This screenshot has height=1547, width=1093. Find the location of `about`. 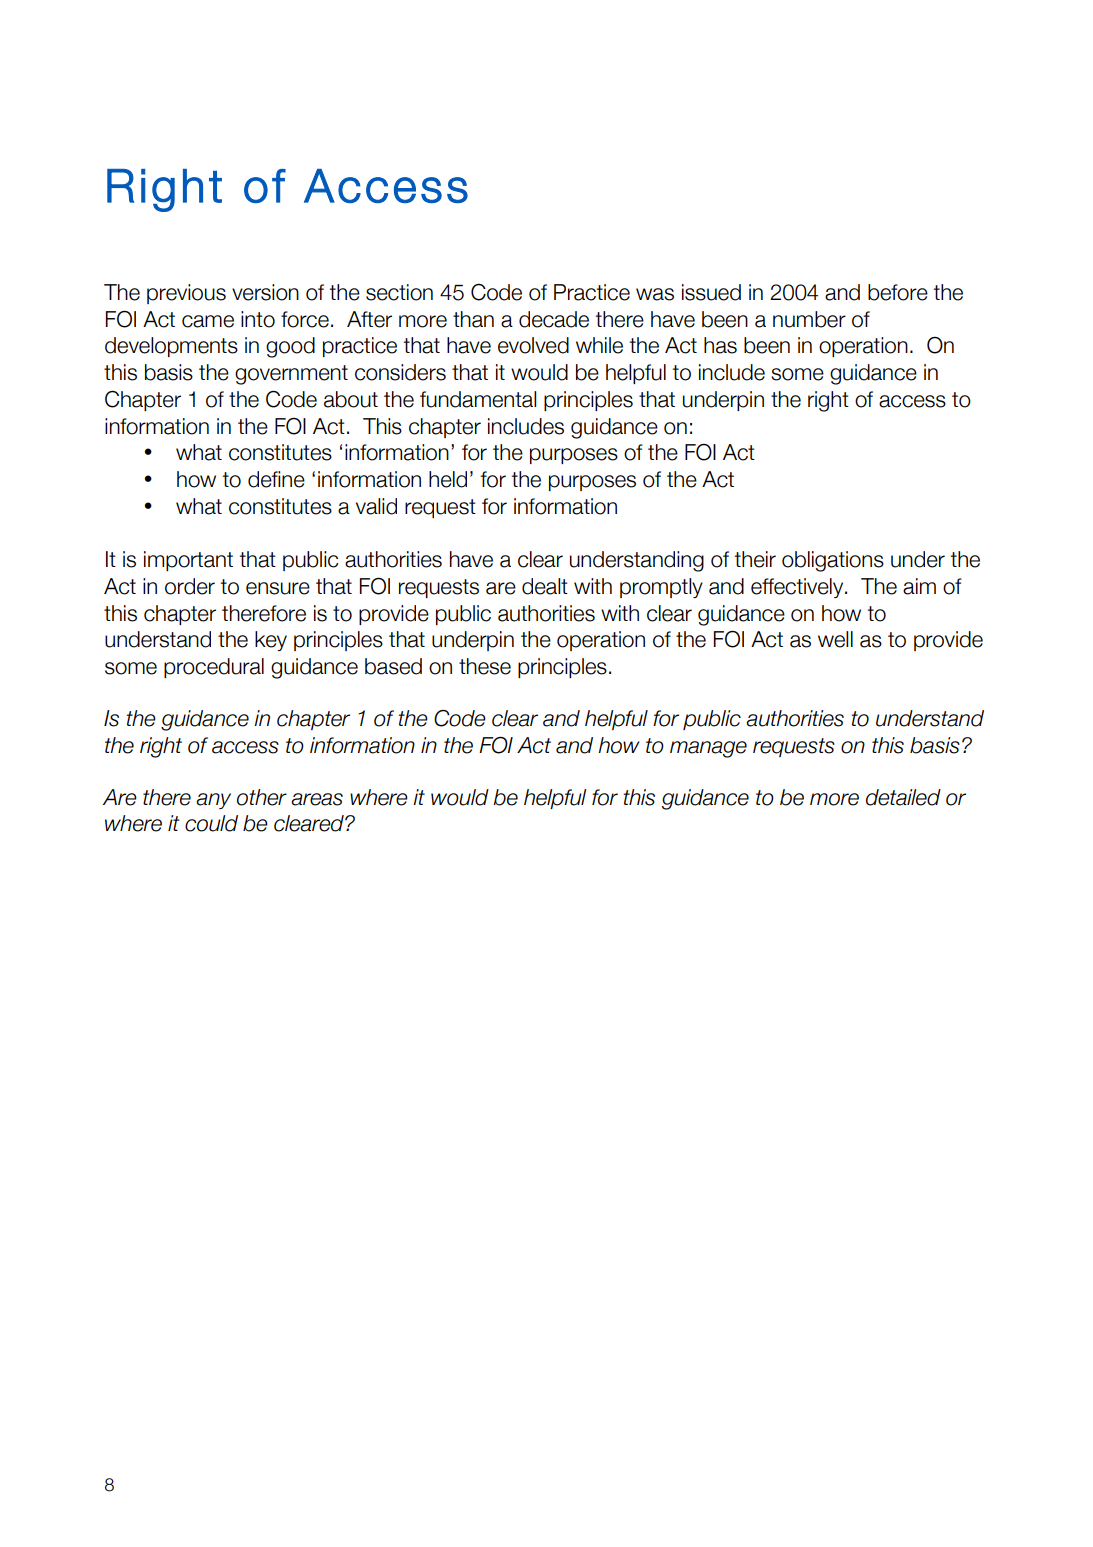

about is located at coordinates (351, 399).
